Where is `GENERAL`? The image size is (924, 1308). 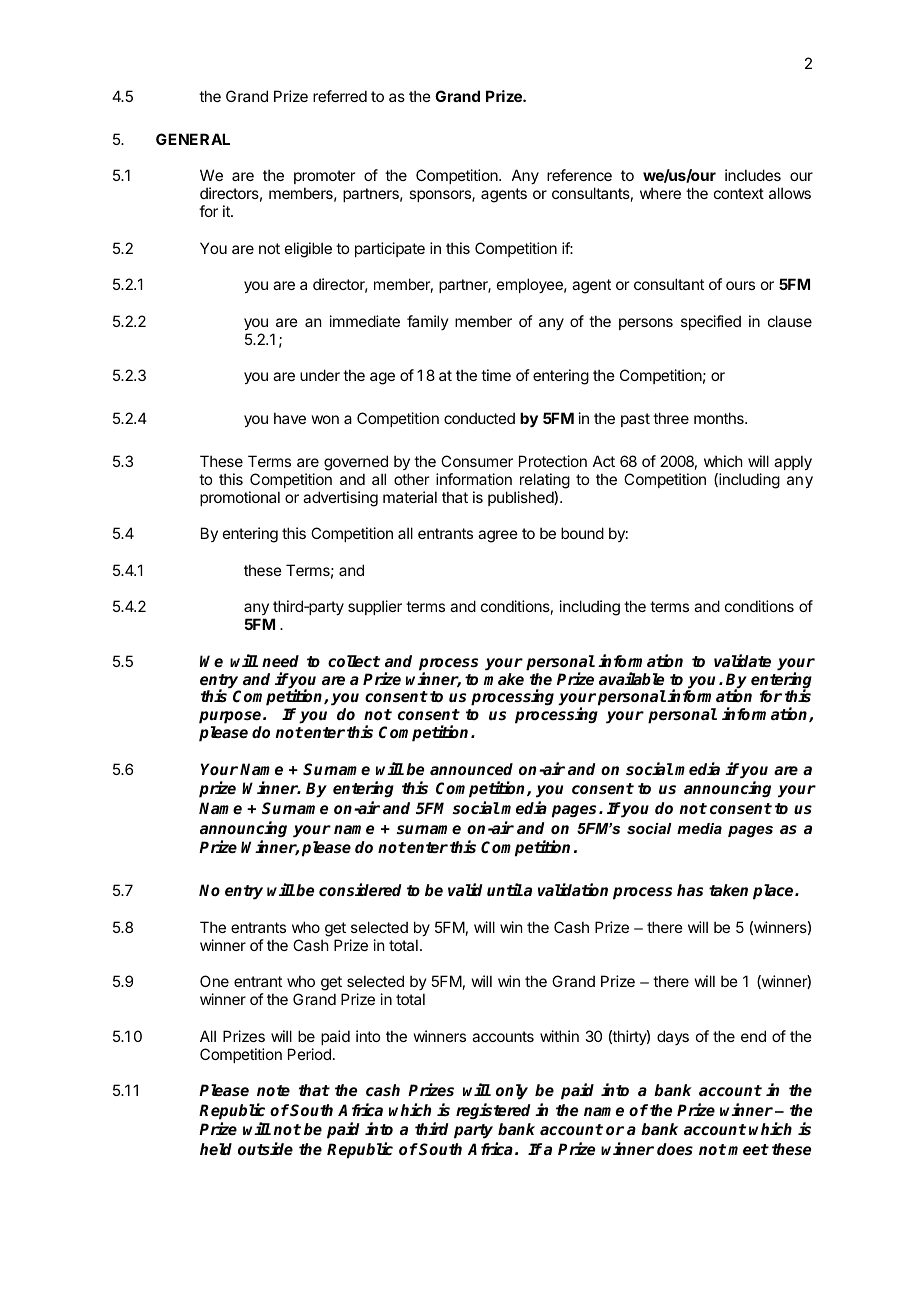
GENERAL is located at coordinates (193, 139).
